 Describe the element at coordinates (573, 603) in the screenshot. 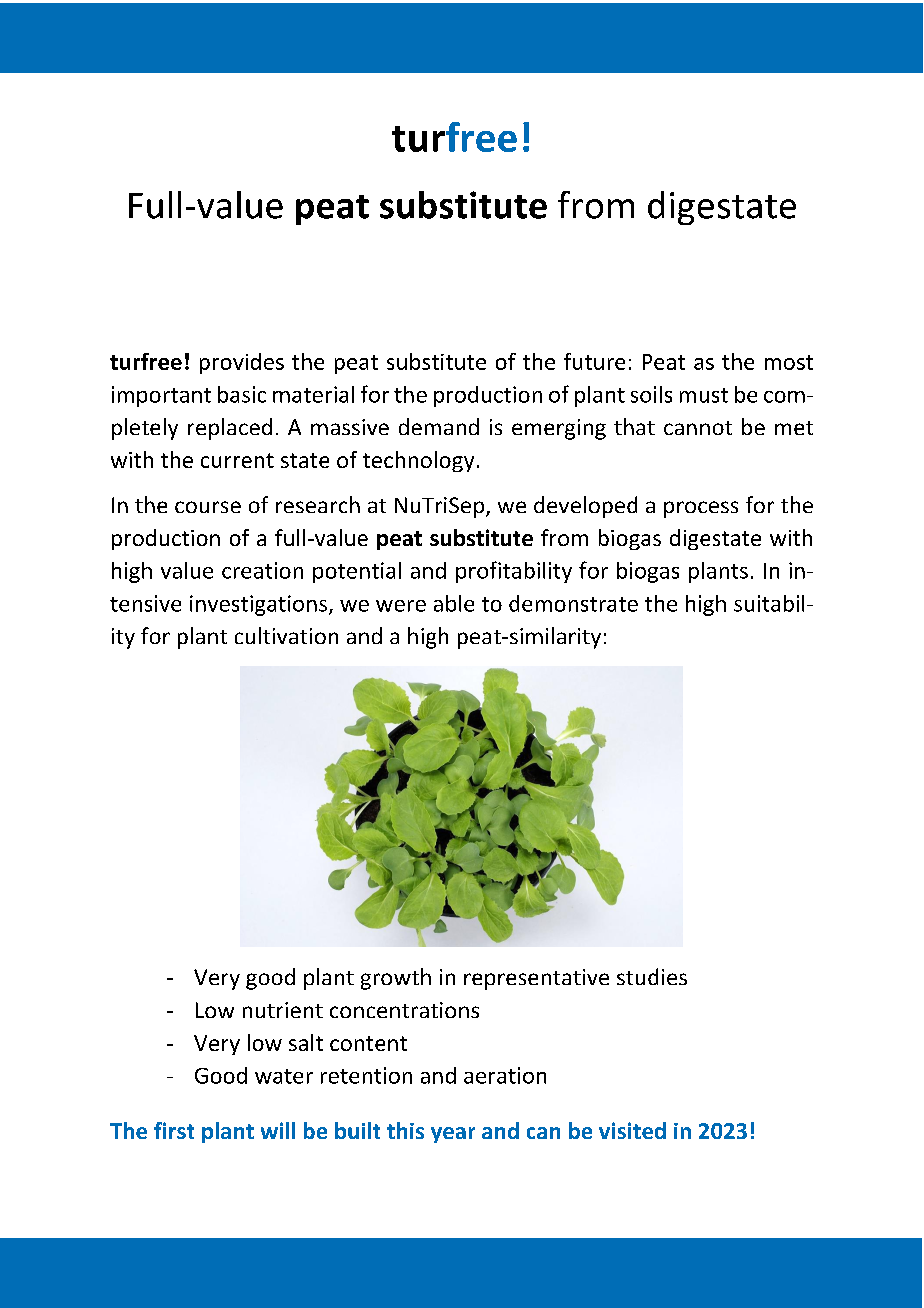

I see `demonstrate` at that location.
